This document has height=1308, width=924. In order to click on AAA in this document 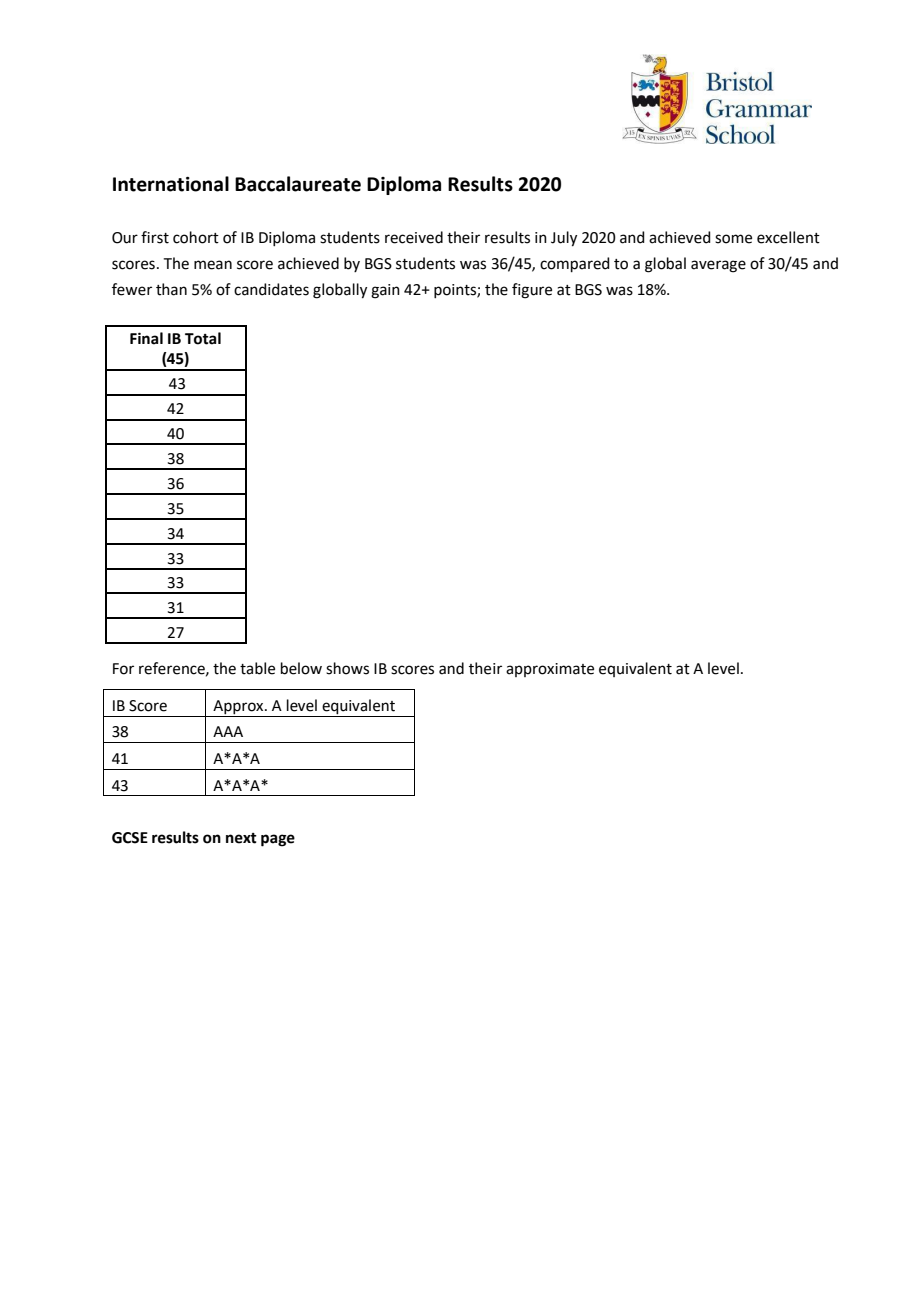, I will do `click(228, 731)`.
